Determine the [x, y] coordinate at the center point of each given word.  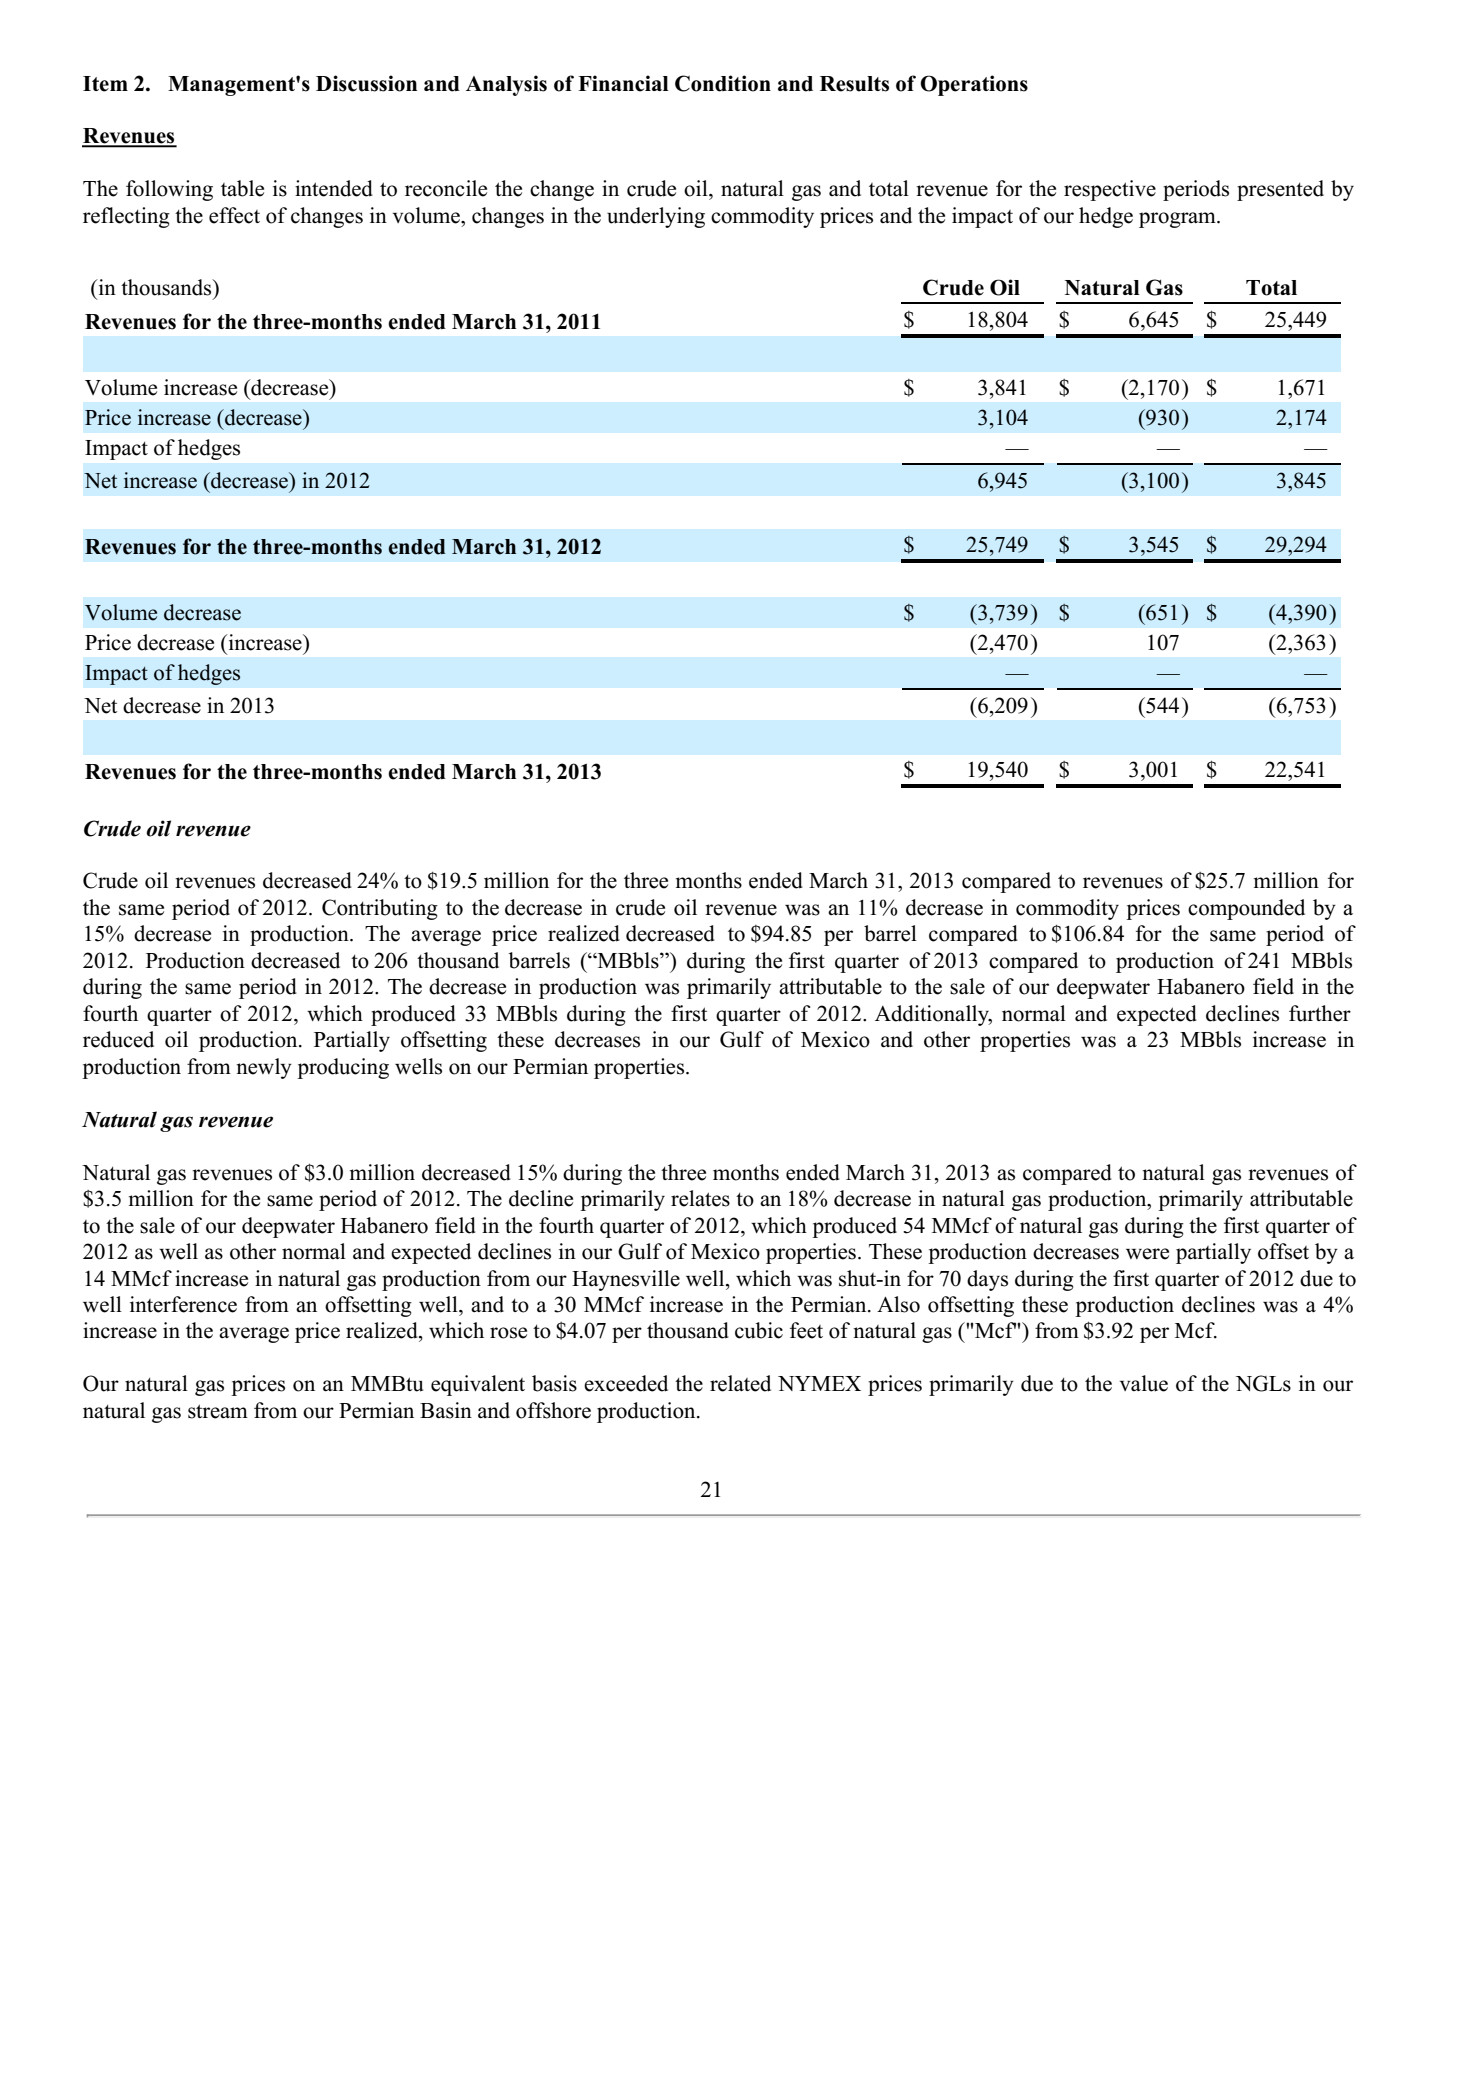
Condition [723, 83]
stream [218, 1411]
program [1178, 220]
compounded [1246, 909]
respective [1110, 190]
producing [343, 1068]
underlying [656, 217]
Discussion [366, 83]
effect [234, 215]
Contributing [380, 909]
